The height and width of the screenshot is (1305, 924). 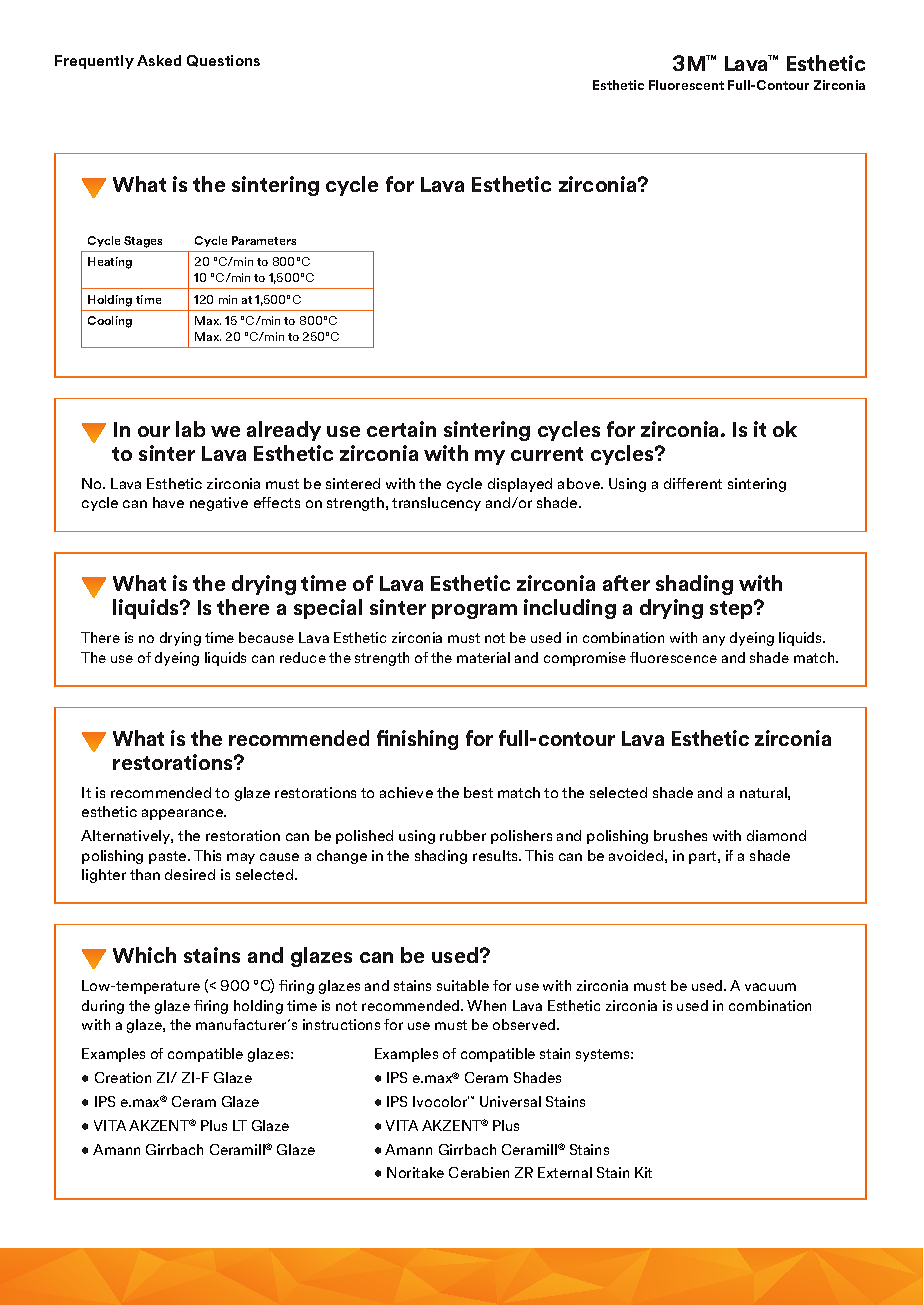 What do you see at coordinates (417, 740) in the screenshot?
I see `finishing` at bounding box center [417, 740].
